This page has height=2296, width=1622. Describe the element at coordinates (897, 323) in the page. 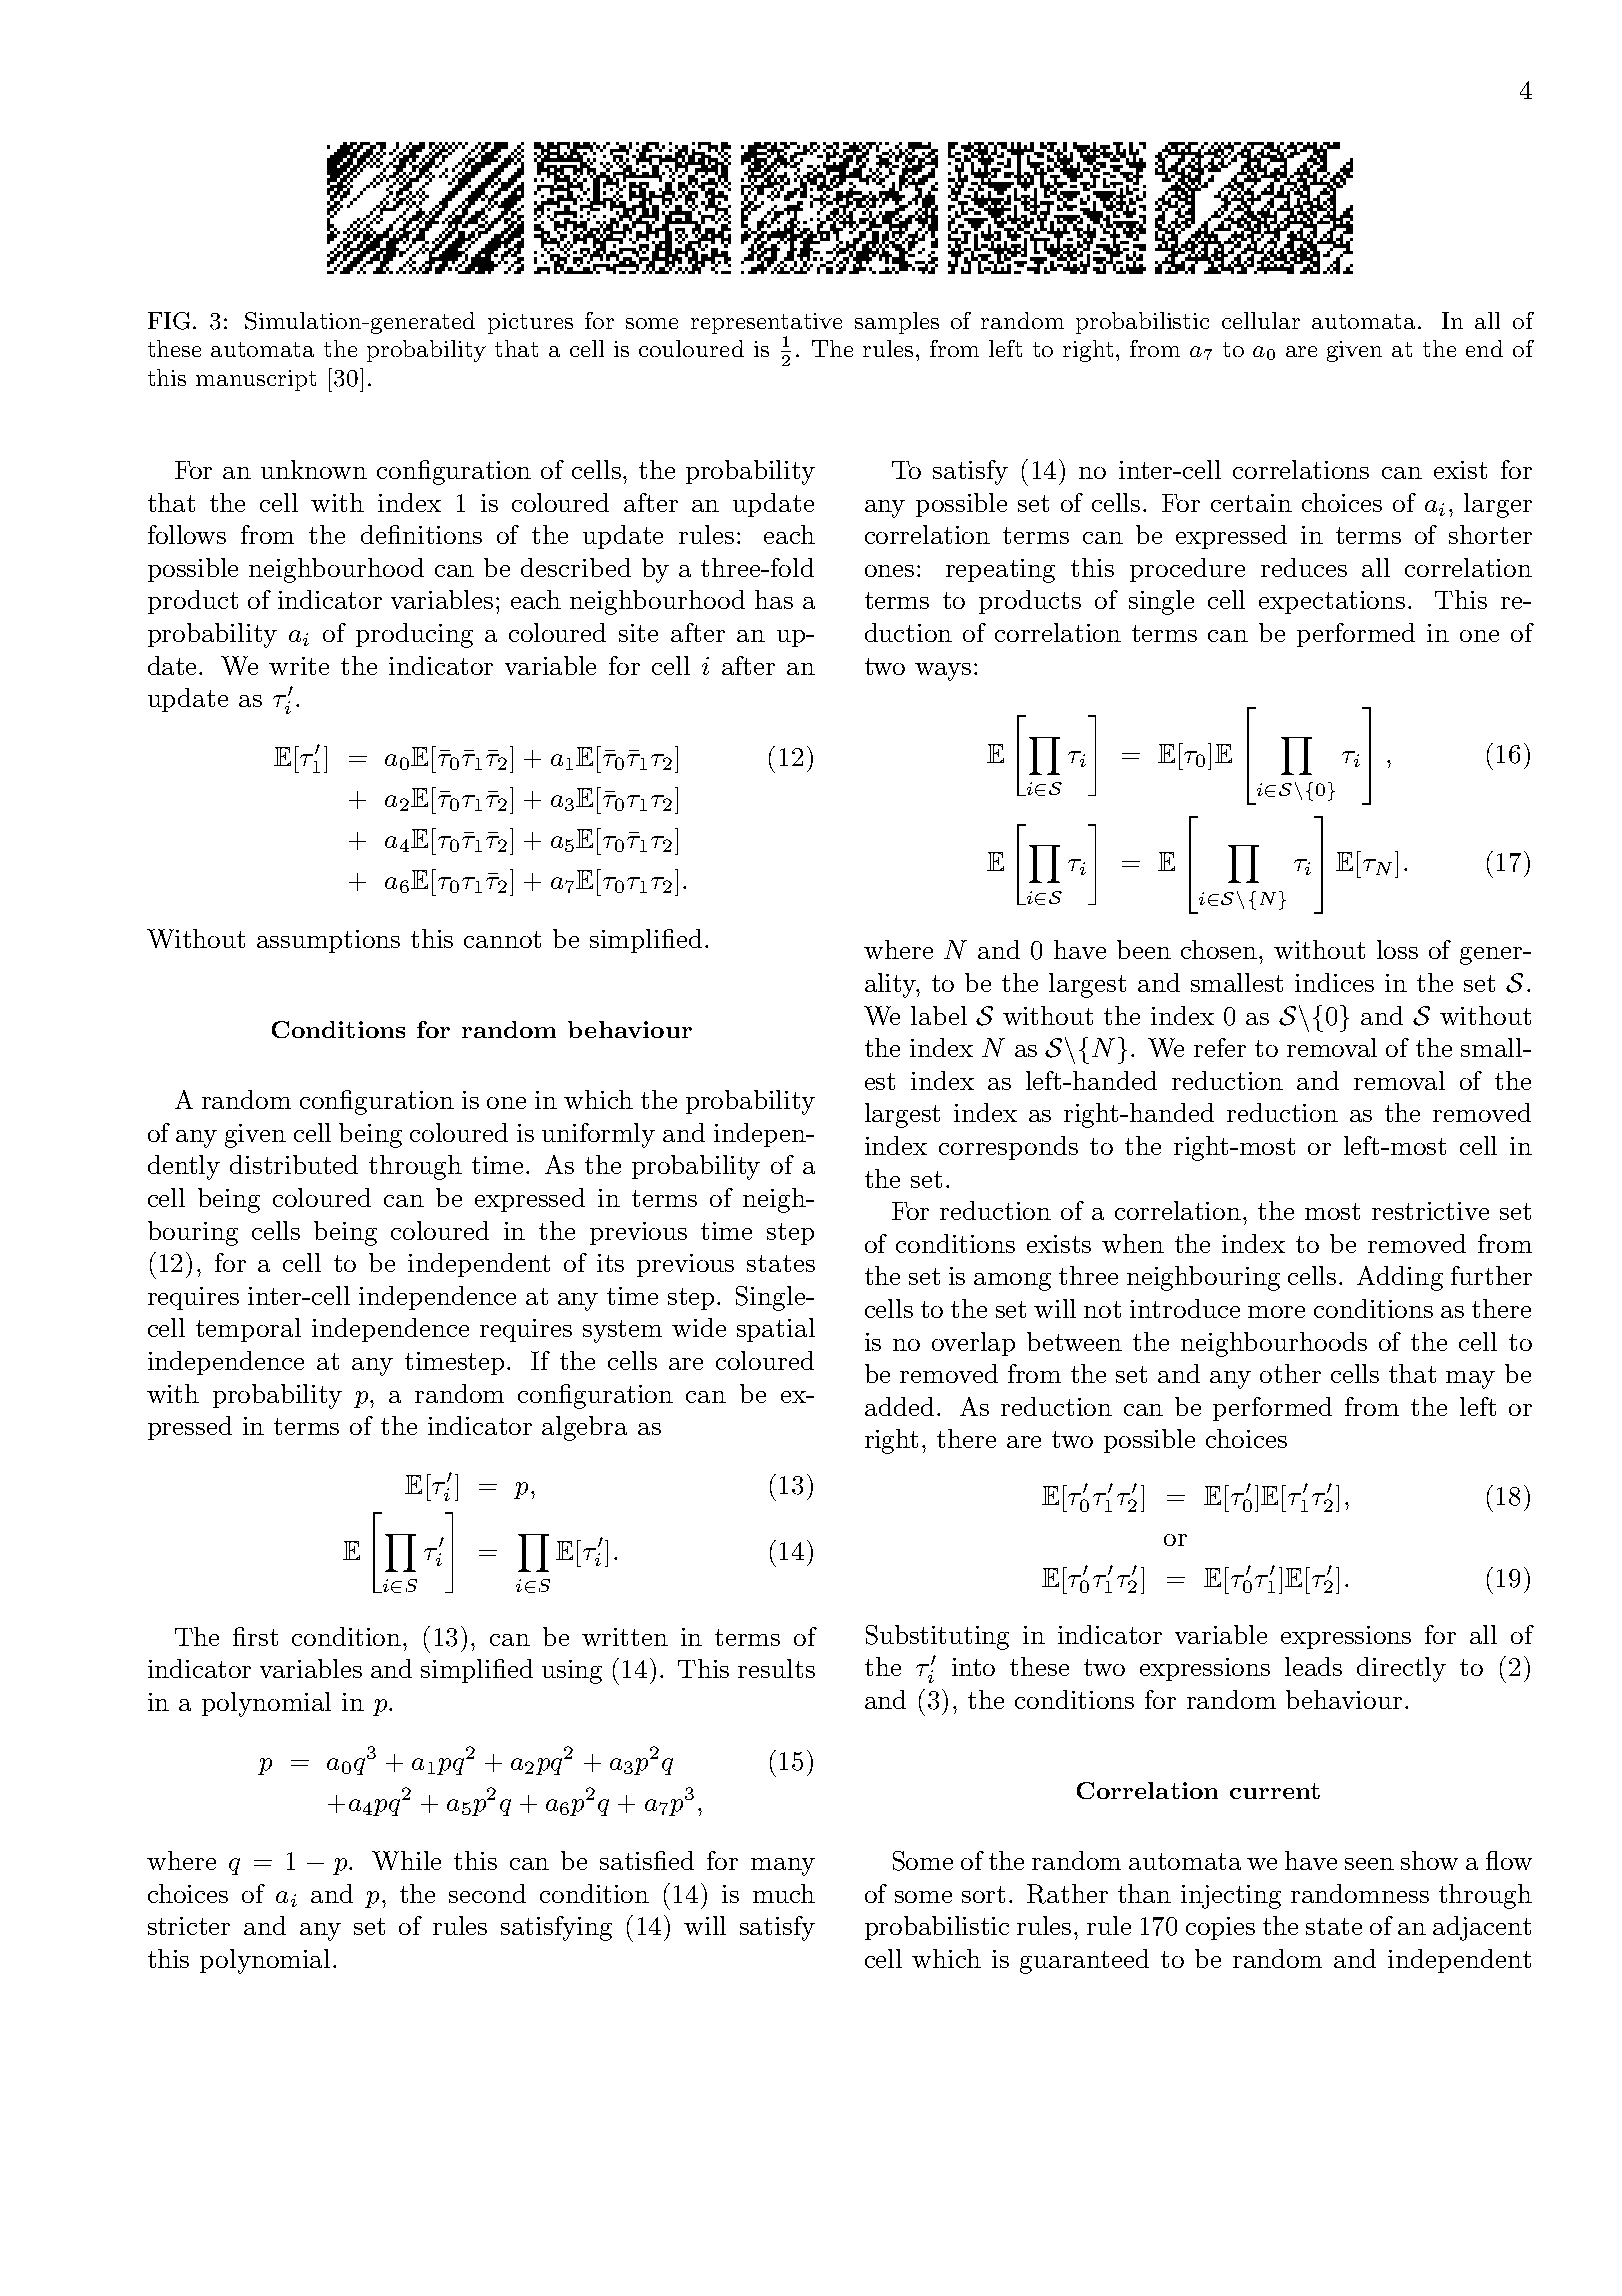

I see `samples` at that location.
